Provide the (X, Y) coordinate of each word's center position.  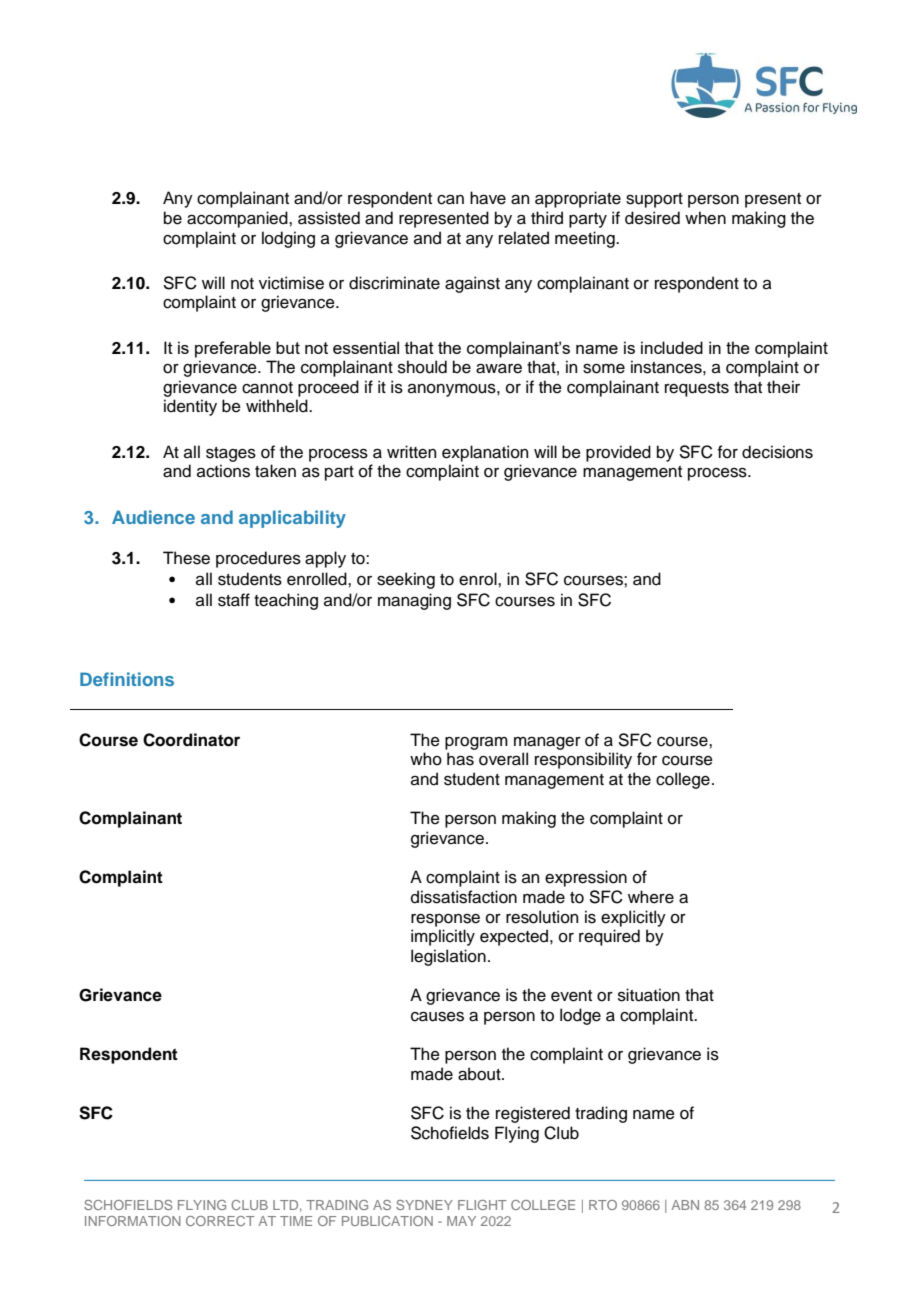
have (488, 198)
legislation (448, 957)
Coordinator (191, 740)
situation (649, 995)
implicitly (443, 937)
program (476, 743)
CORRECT (220, 1221)
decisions (777, 452)
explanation (485, 453)
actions (223, 471)
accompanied (238, 219)
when (705, 218)
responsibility (583, 760)
